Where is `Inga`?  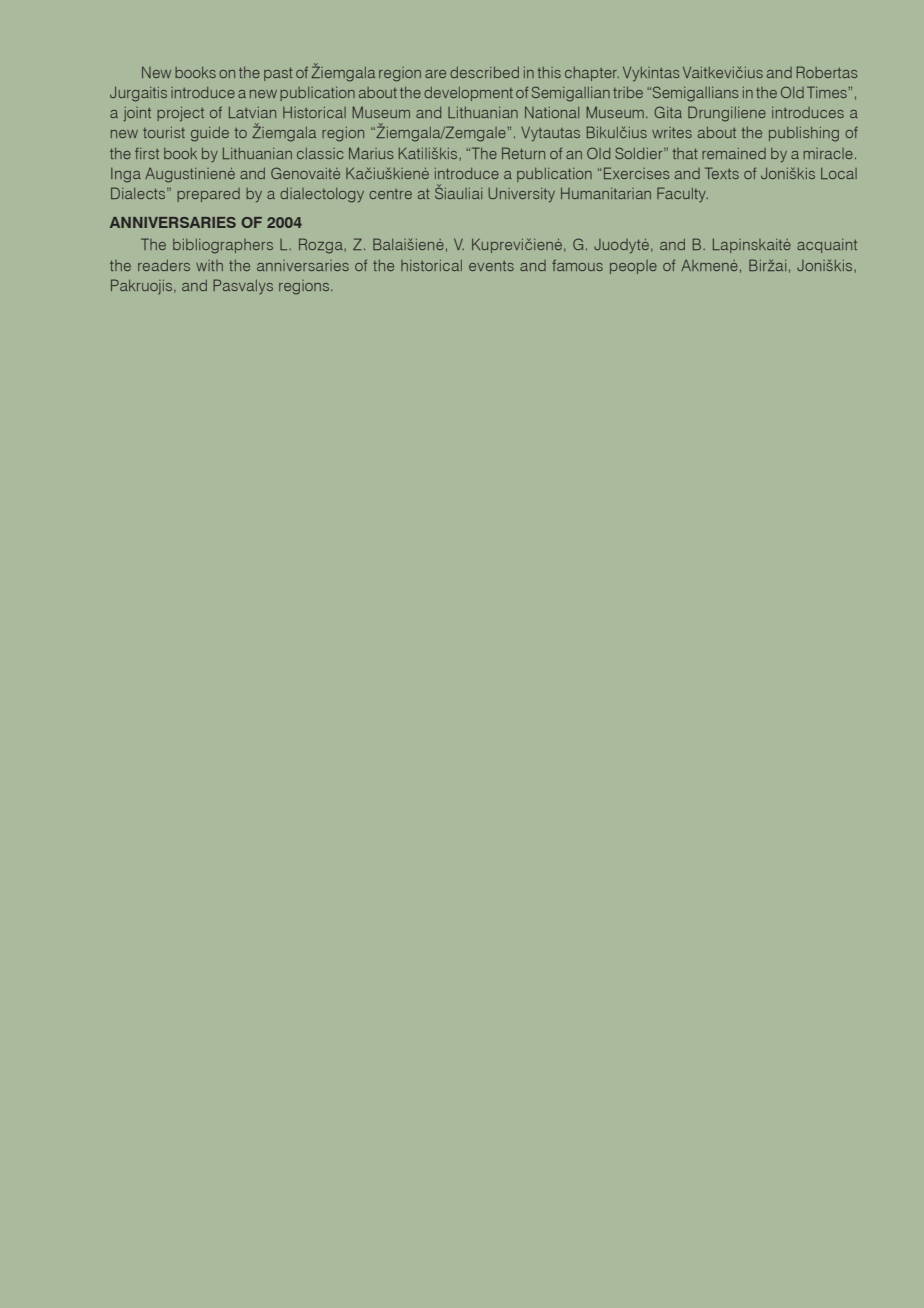 Inga is located at coordinates (126, 175).
